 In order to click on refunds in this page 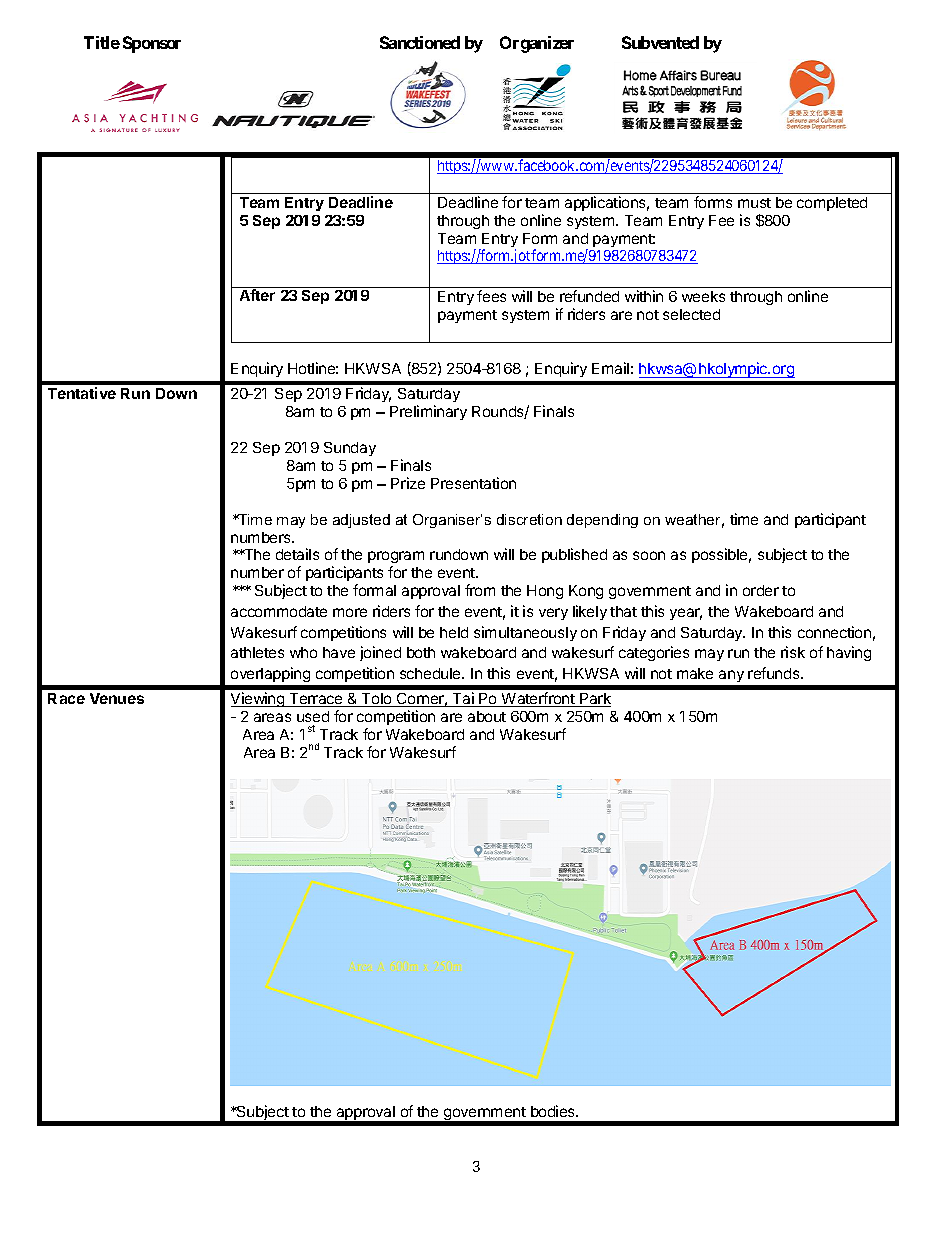, I will do `click(775, 673)`.
